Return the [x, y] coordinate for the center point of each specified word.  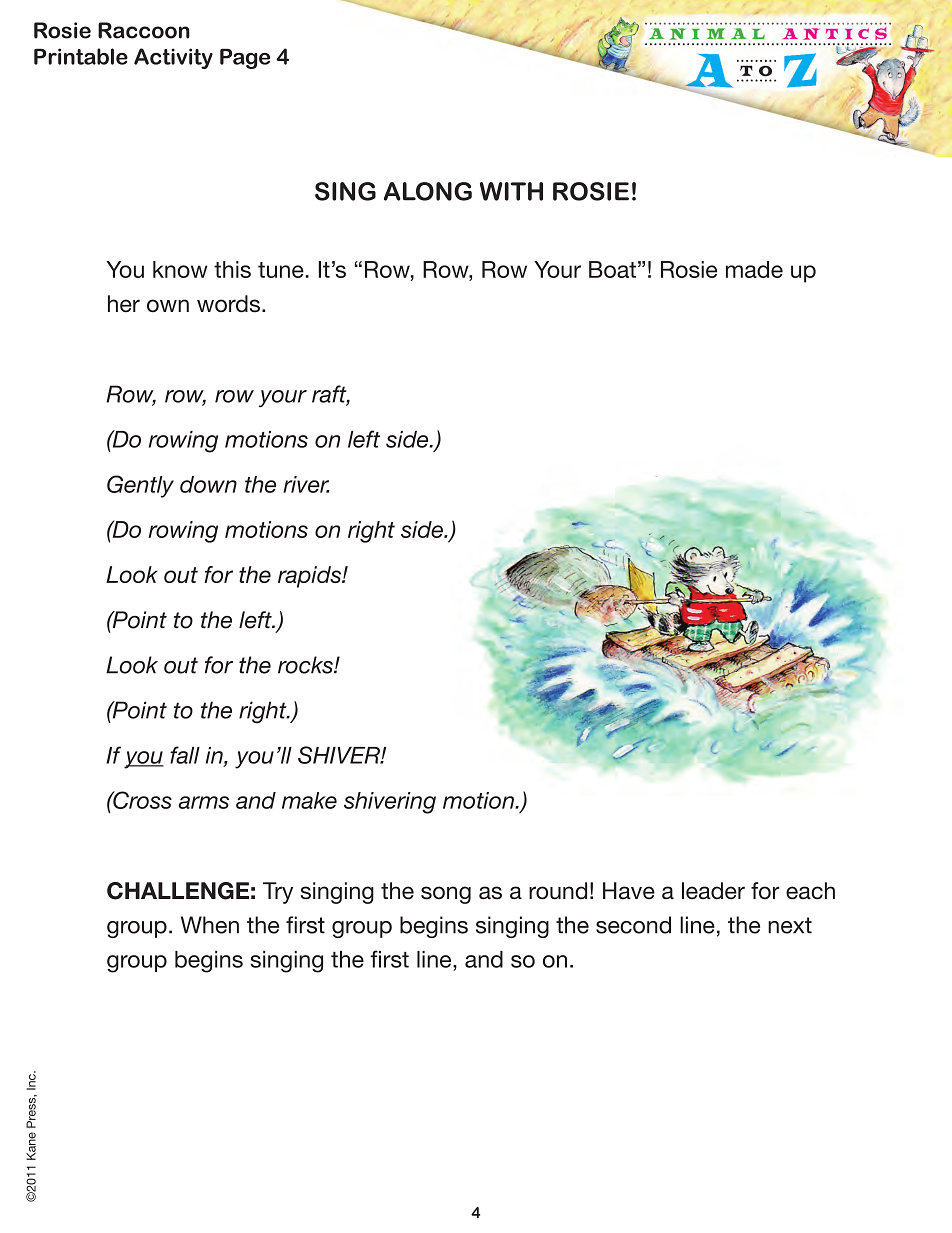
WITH [511, 191]
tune [281, 270]
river [306, 484]
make [309, 800]
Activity [173, 58]
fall [185, 755]
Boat [612, 269]
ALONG [428, 191]
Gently [140, 486]
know [180, 269]
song [446, 895]
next [790, 925]
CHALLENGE [178, 891]
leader [713, 891]
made [754, 269]
